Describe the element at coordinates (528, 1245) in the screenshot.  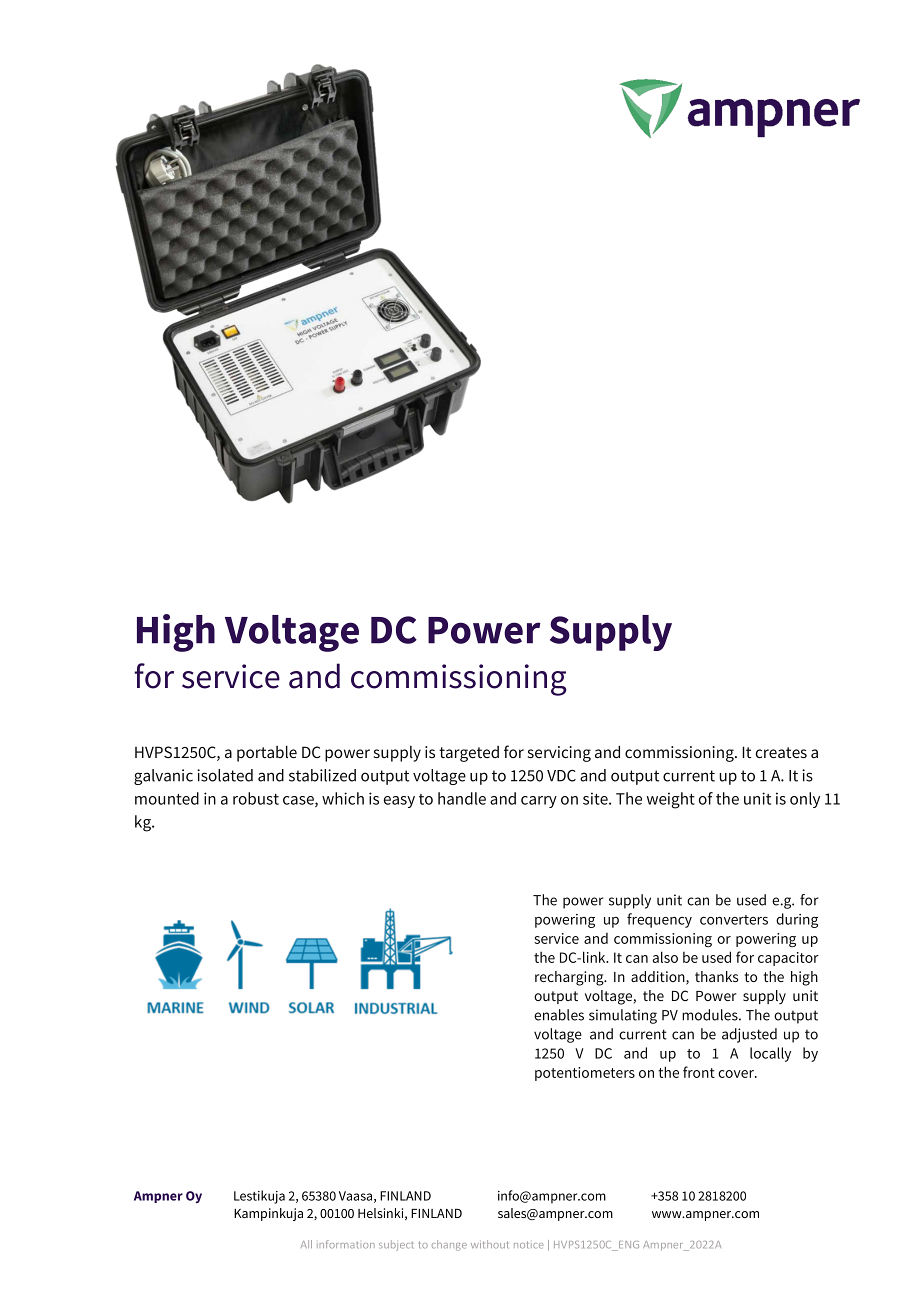
I see `notice` at that location.
